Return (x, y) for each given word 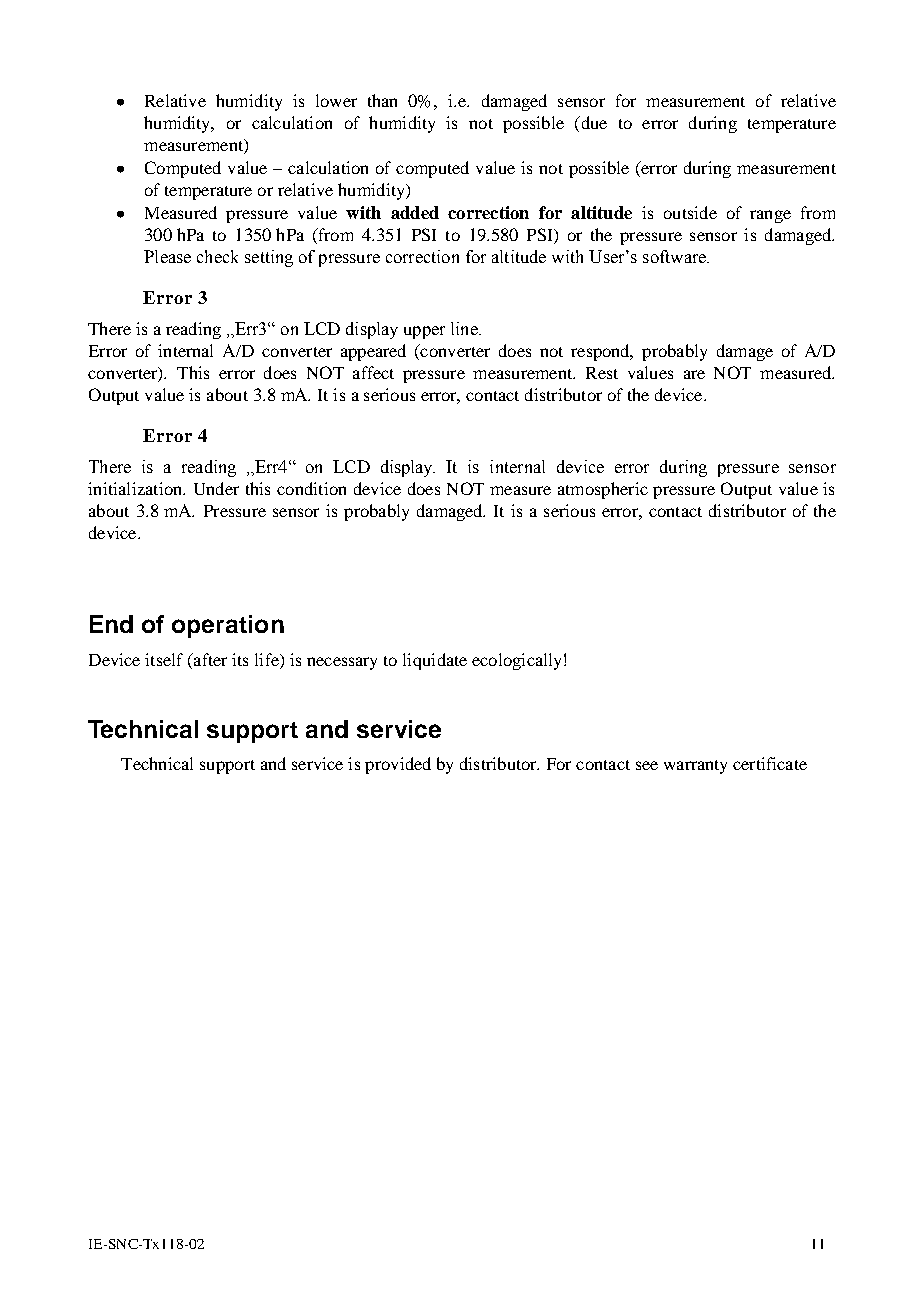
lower (336, 100)
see (647, 765)
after (209, 659)
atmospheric (603, 490)
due (593, 122)
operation (228, 626)
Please (167, 256)
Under (216, 488)
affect (373, 372)
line (465, 328)
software (675, 256)
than (382, 100)
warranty (695, 767)
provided (398, 765)
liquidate (435, 661)
